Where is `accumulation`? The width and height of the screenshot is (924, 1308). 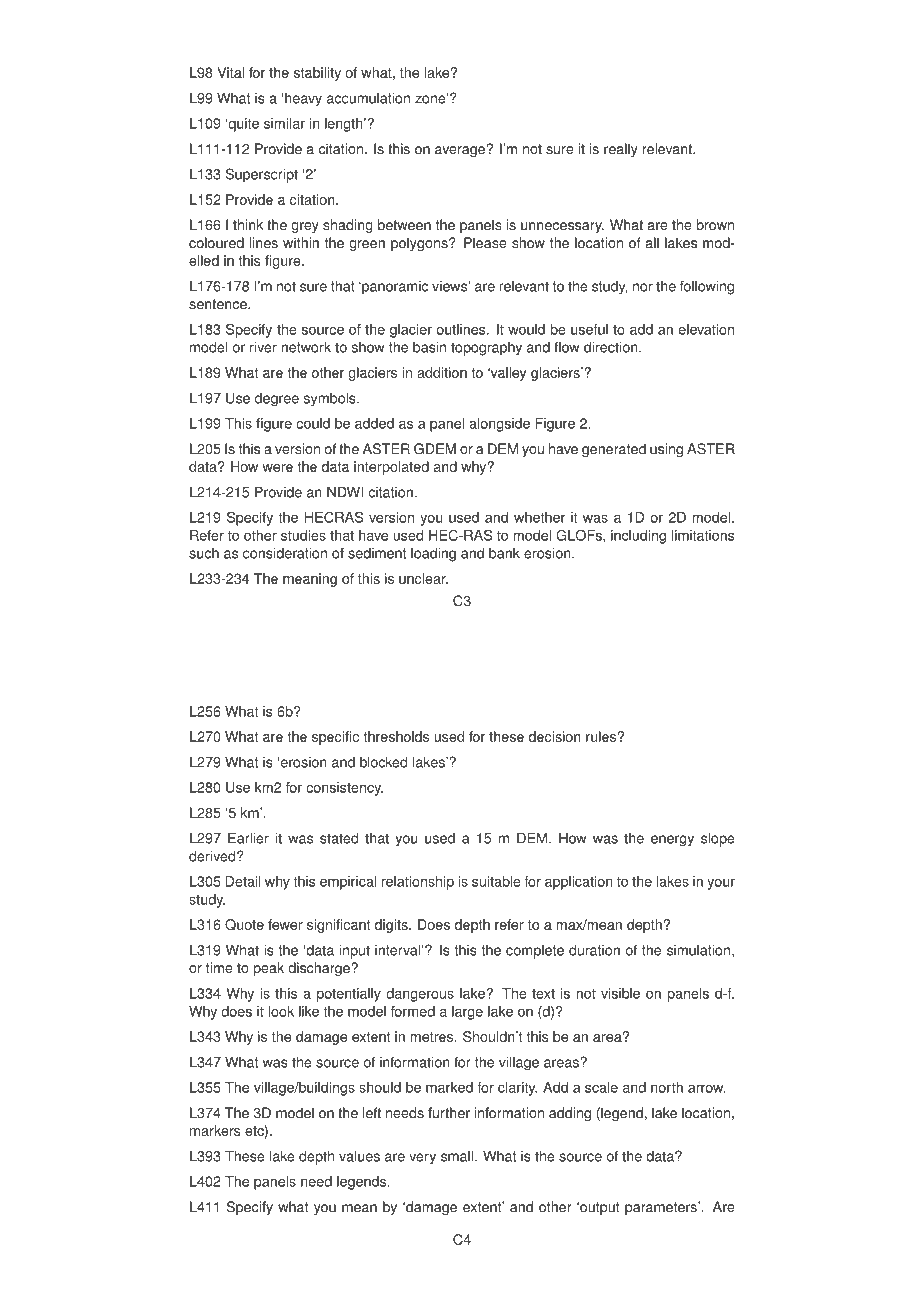
accumulation is located at coordinates (368, 98).
